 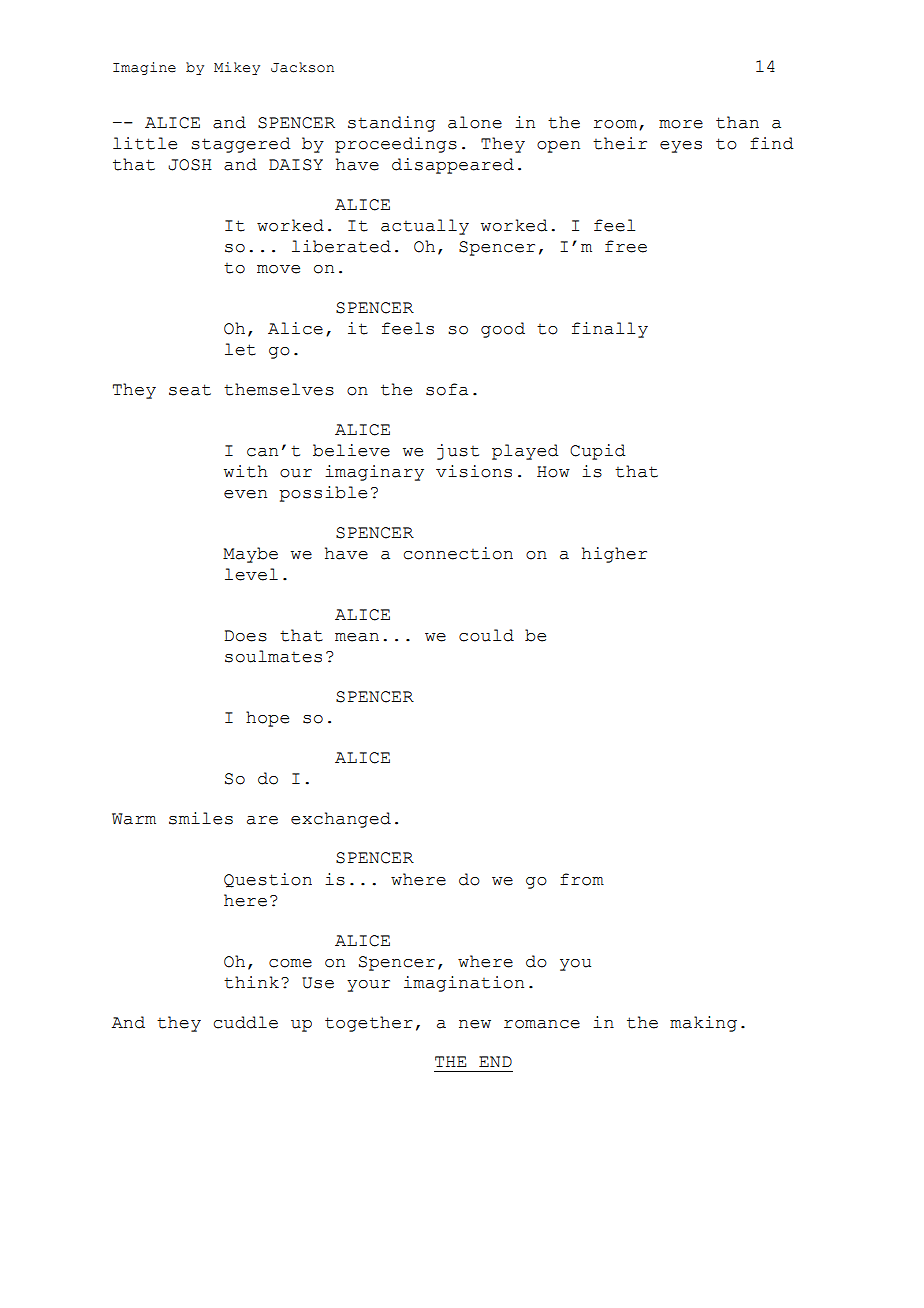 I want to click on connection, so click(x=458, y=553).
